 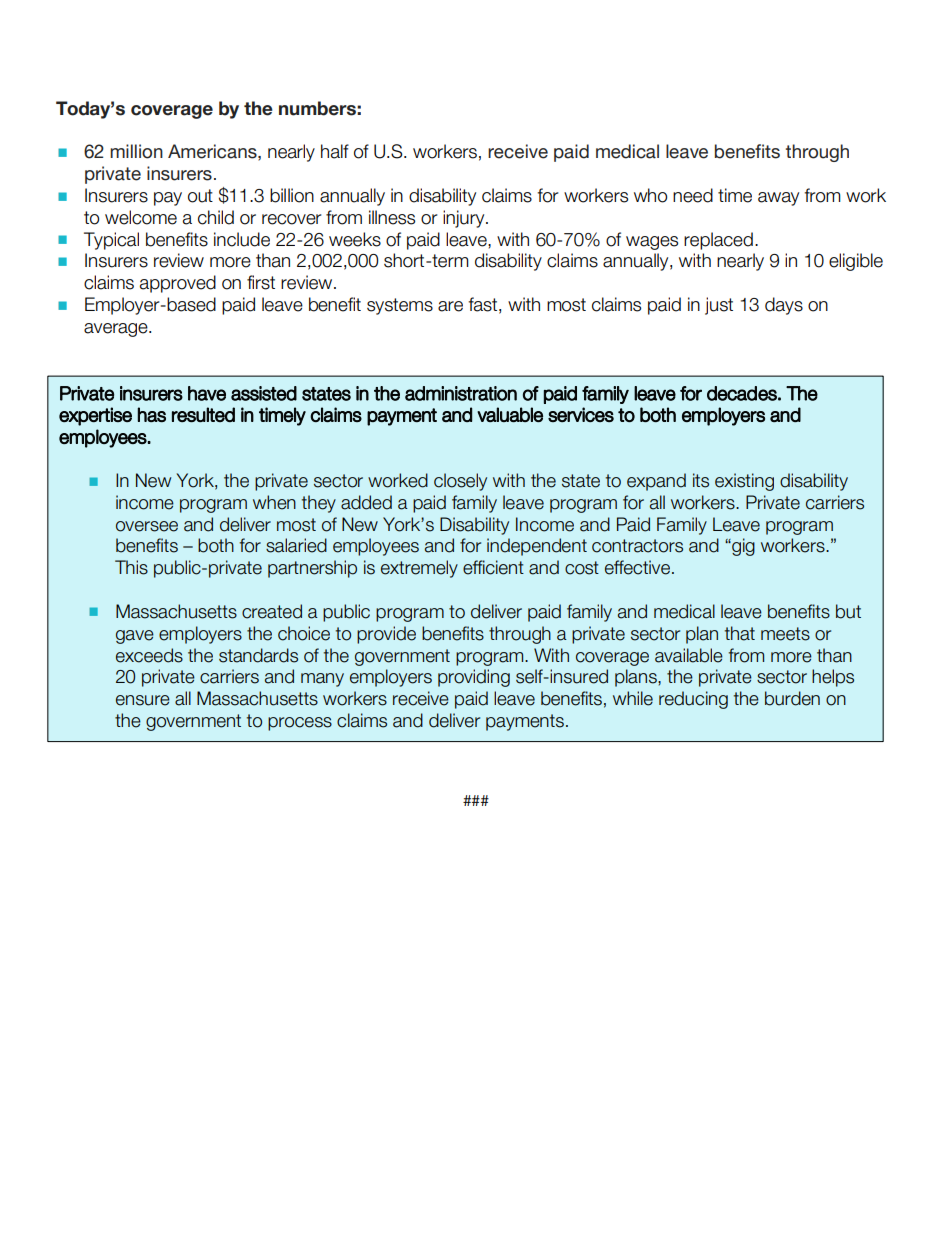 What do you see at coordinates (143, 700) in the screenshot?
I see `ensure` at bounding box center [143, 700].
